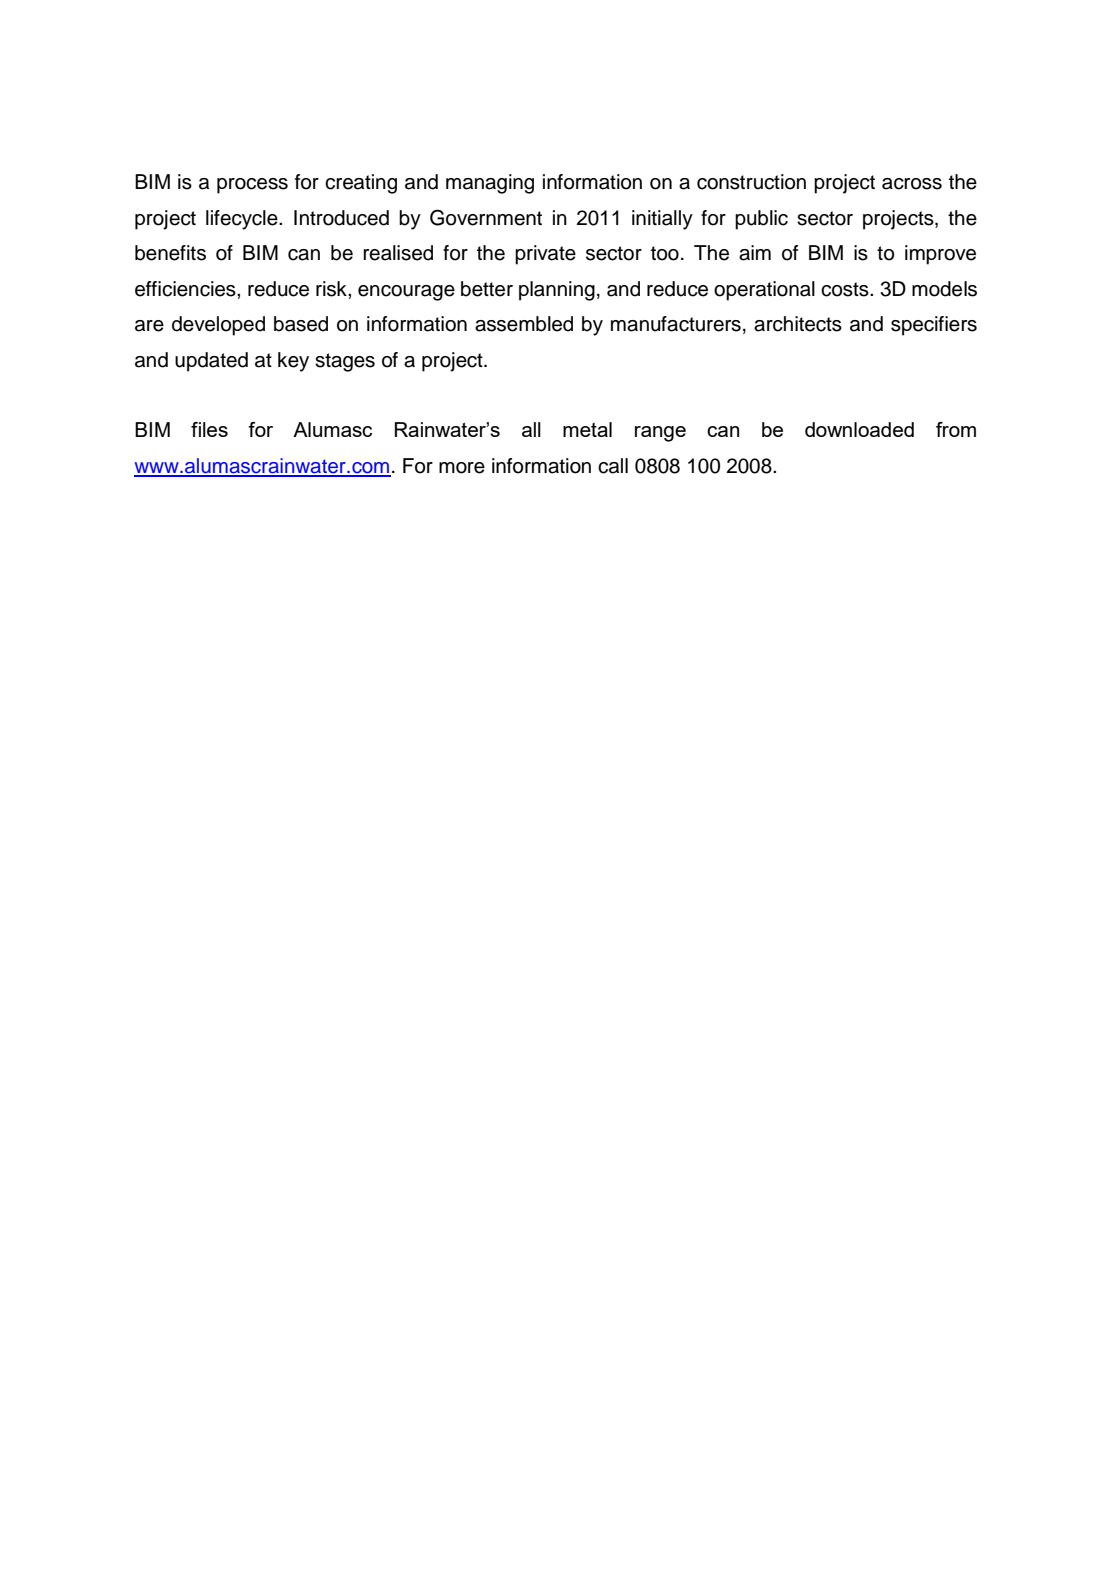 This image has width=1112, height=1573. What do you see at coordinates (859, 429) in the image?
I see `downloaded` at bounding box center [859, 429].
